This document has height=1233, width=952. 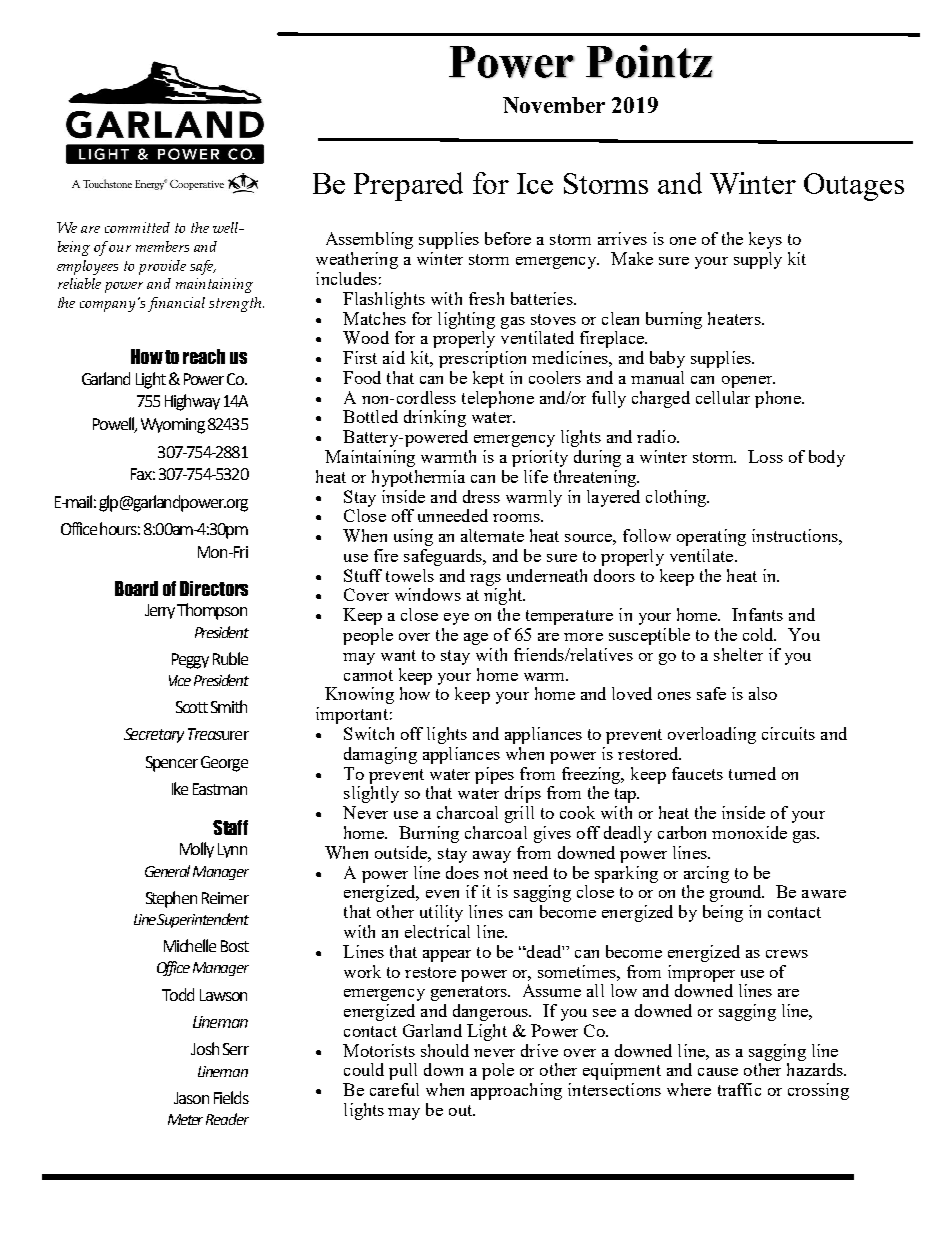 I want to click on committed, so click(x=137, y=227).
